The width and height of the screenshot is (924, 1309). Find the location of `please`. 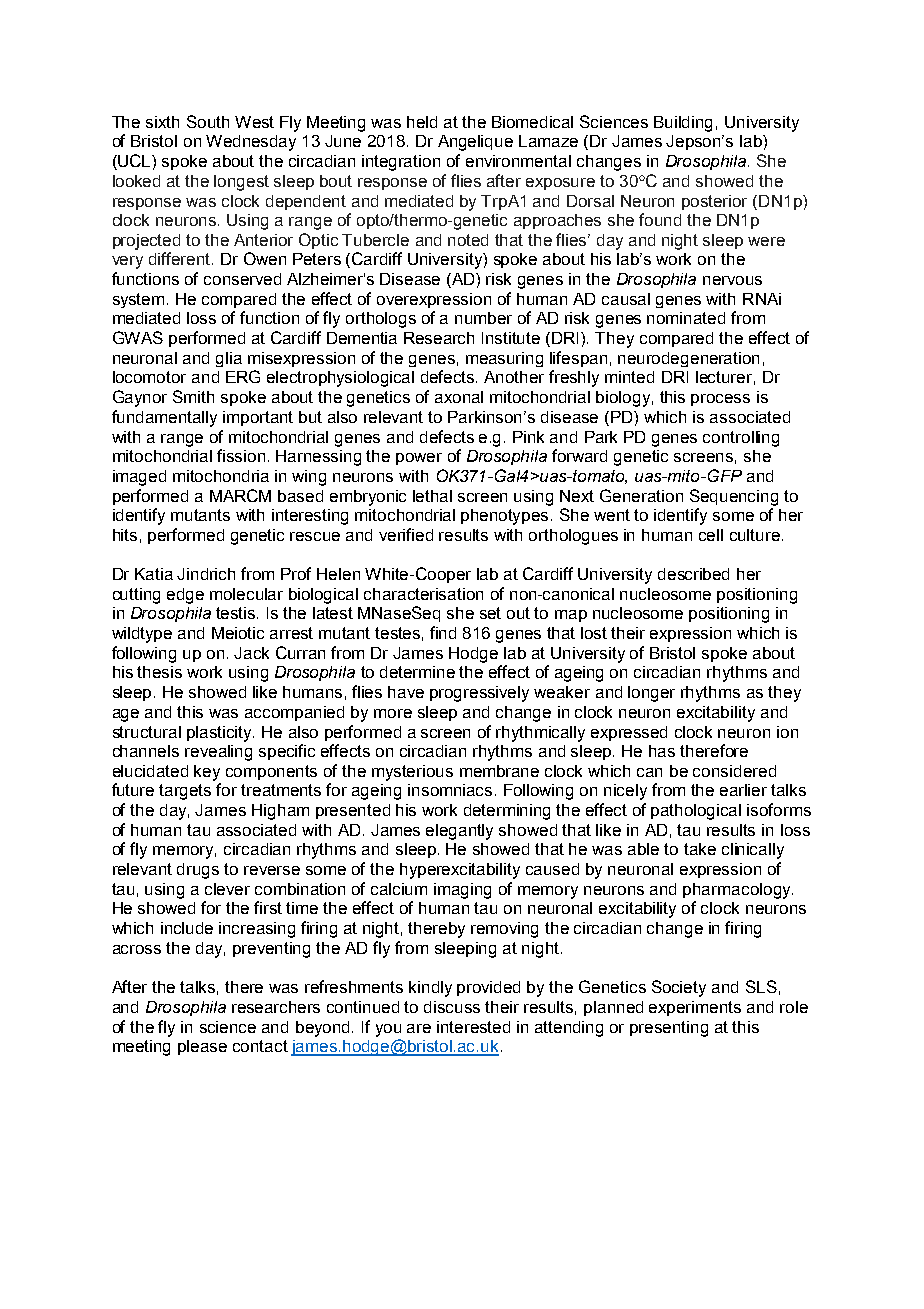

please is located at coordinates (202, 1047).
